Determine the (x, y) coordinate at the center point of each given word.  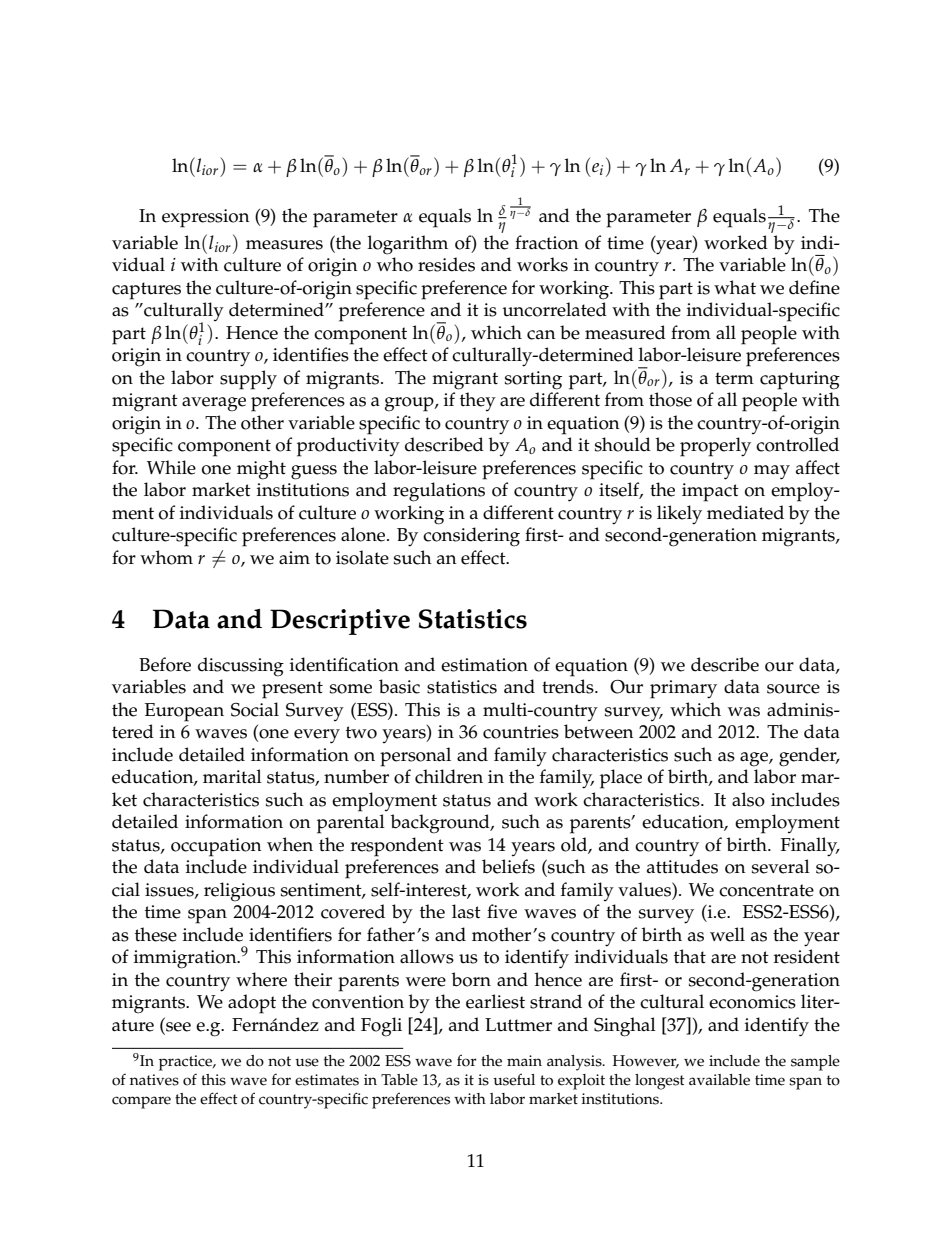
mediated (745, 512)
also (748, 799)
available (719, 1080)
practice (187, 1063)
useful (514, 1079)
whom (166, 557)
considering (471, 537)
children (449, 776)
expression (206, 218)
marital (232, 776)
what (735, 287)
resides (446, 264)
